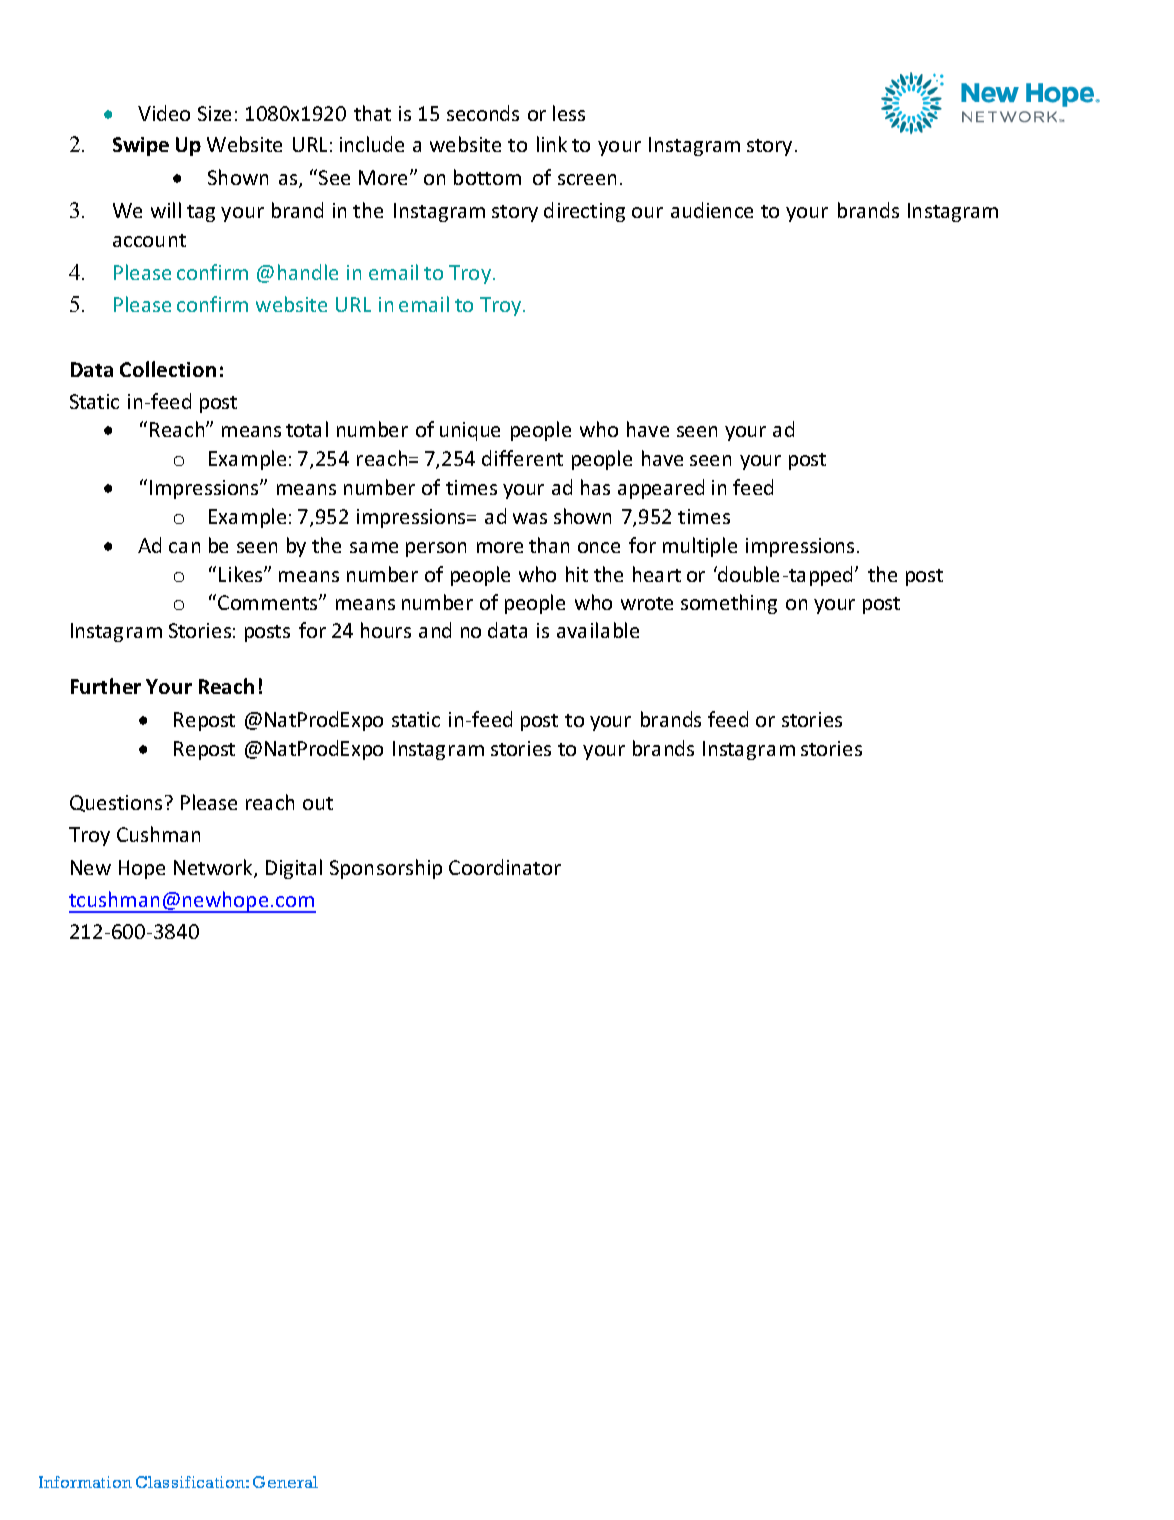 This screenshot has width=1174, height=1520. What do you see at coordinates (505, 867) in the screenshot?
I see `Coordinator` at bounding box center [505, 867].
